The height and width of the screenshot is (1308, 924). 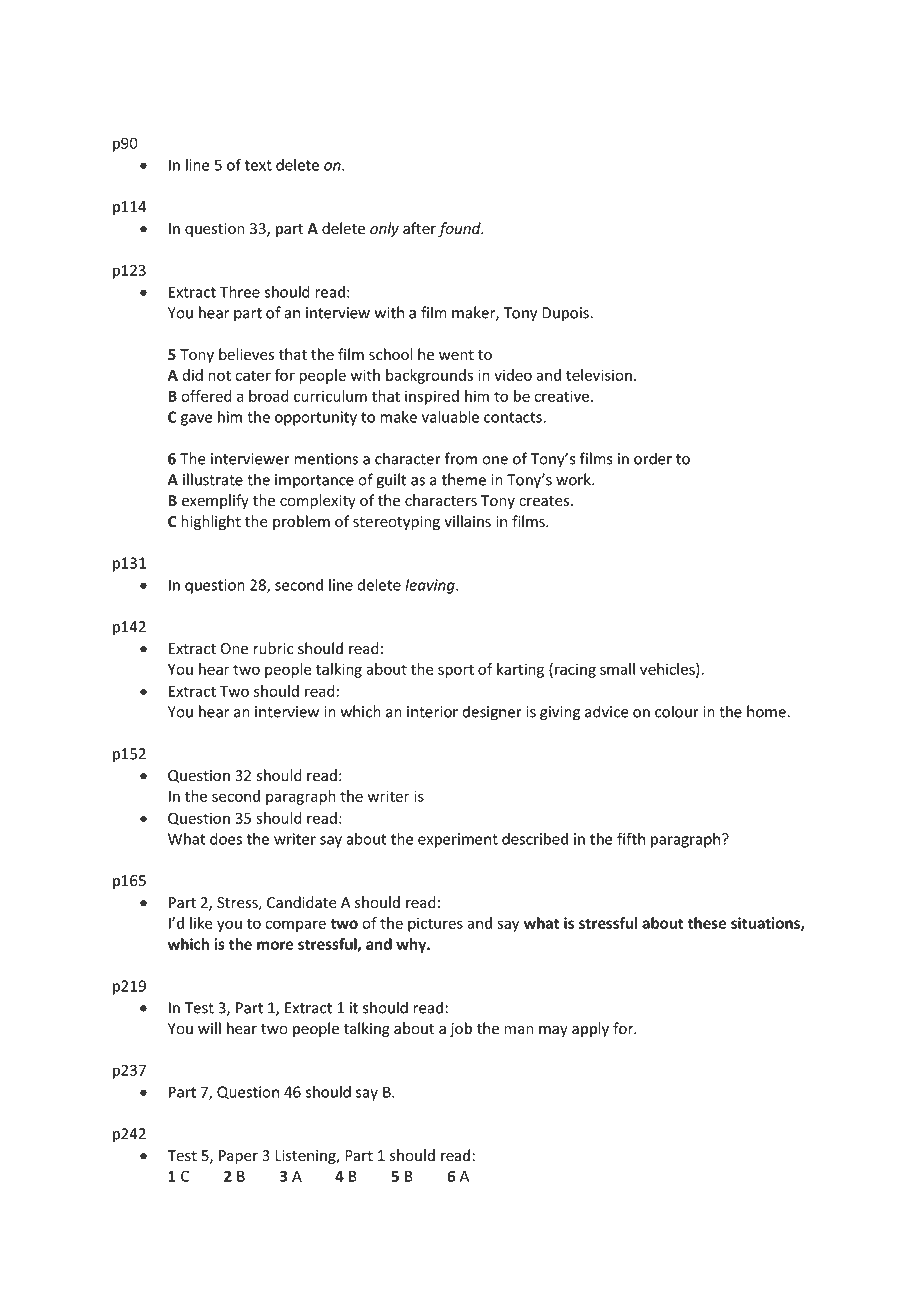 I want to click on colour, so click(x=677, y=711).
